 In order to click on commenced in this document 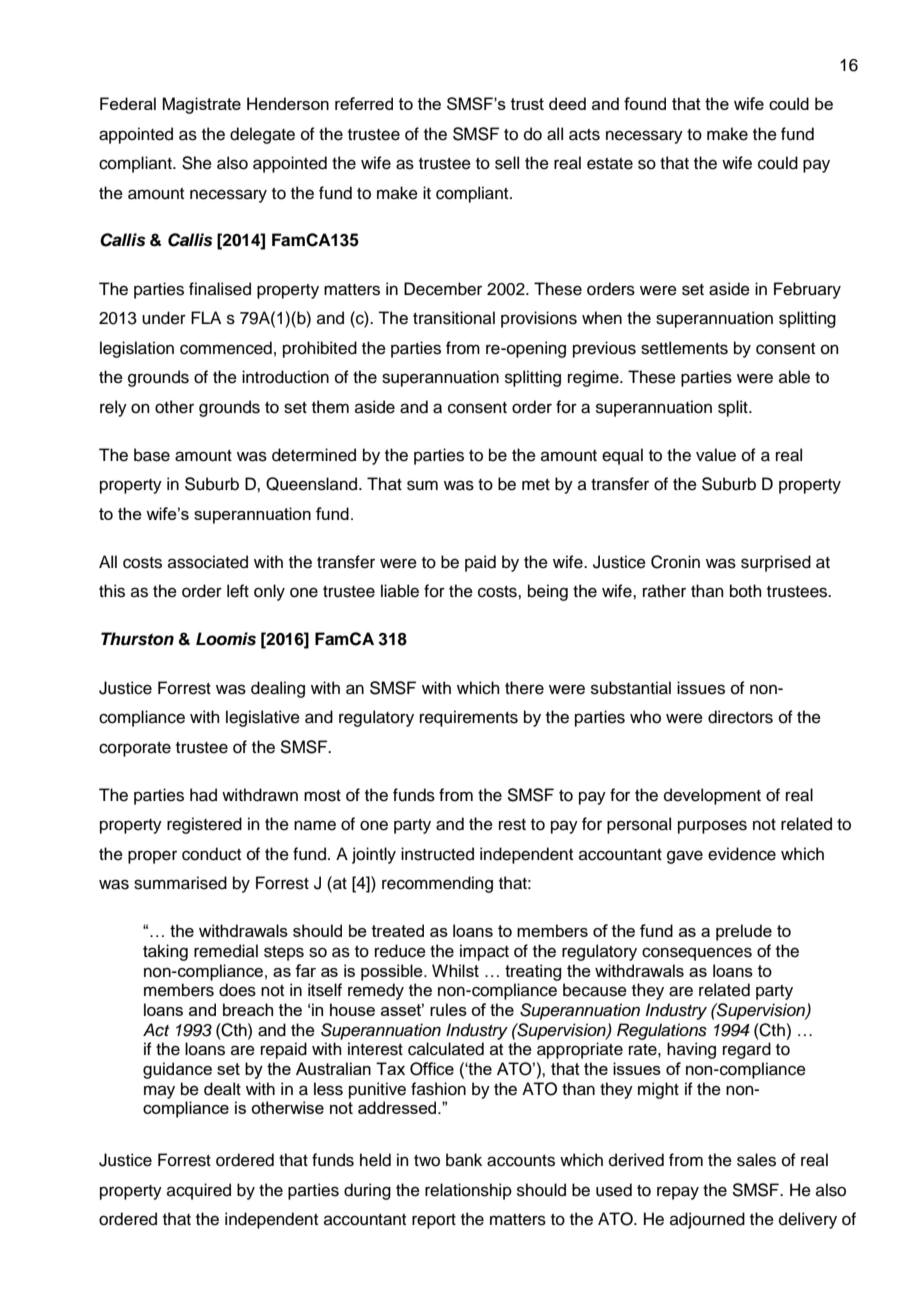, I will do `click(226, 348)`.
